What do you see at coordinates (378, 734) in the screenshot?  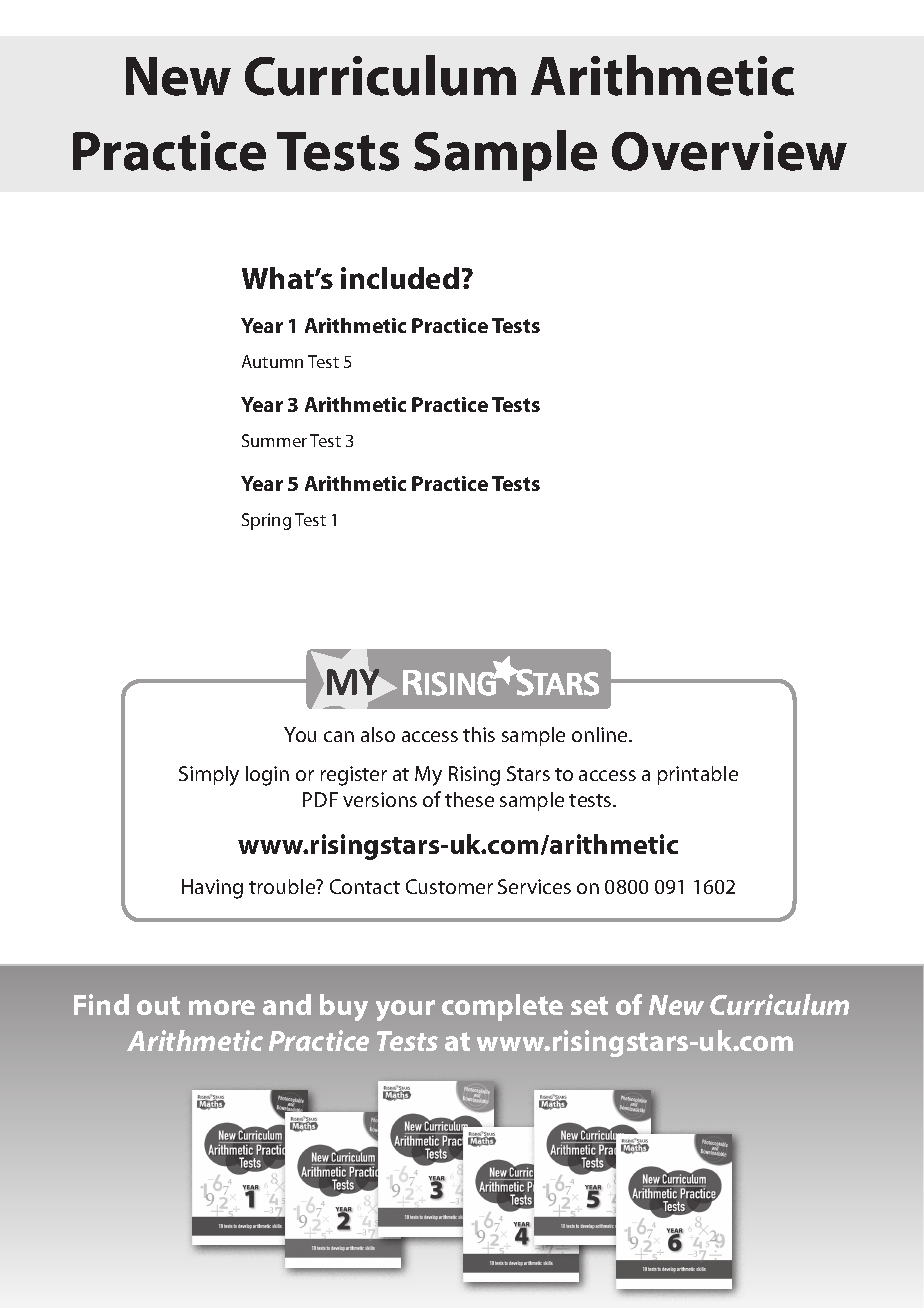 I see `also` at bounding box center [378, 734].
